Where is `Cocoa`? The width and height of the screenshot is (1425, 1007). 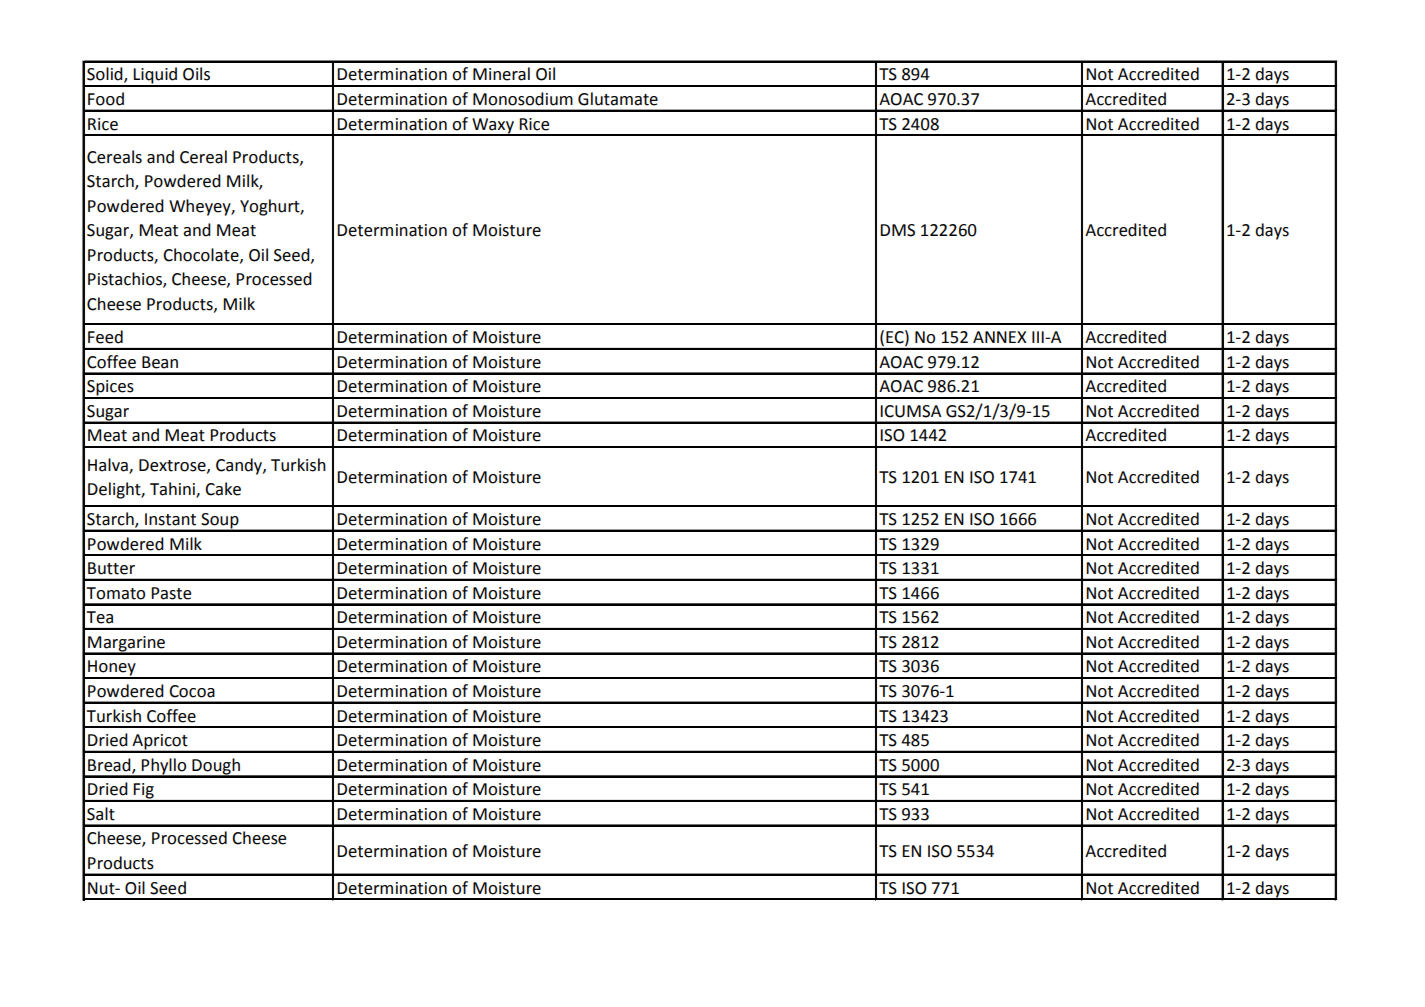
Cocoa is located at coordinates (192, 691).
